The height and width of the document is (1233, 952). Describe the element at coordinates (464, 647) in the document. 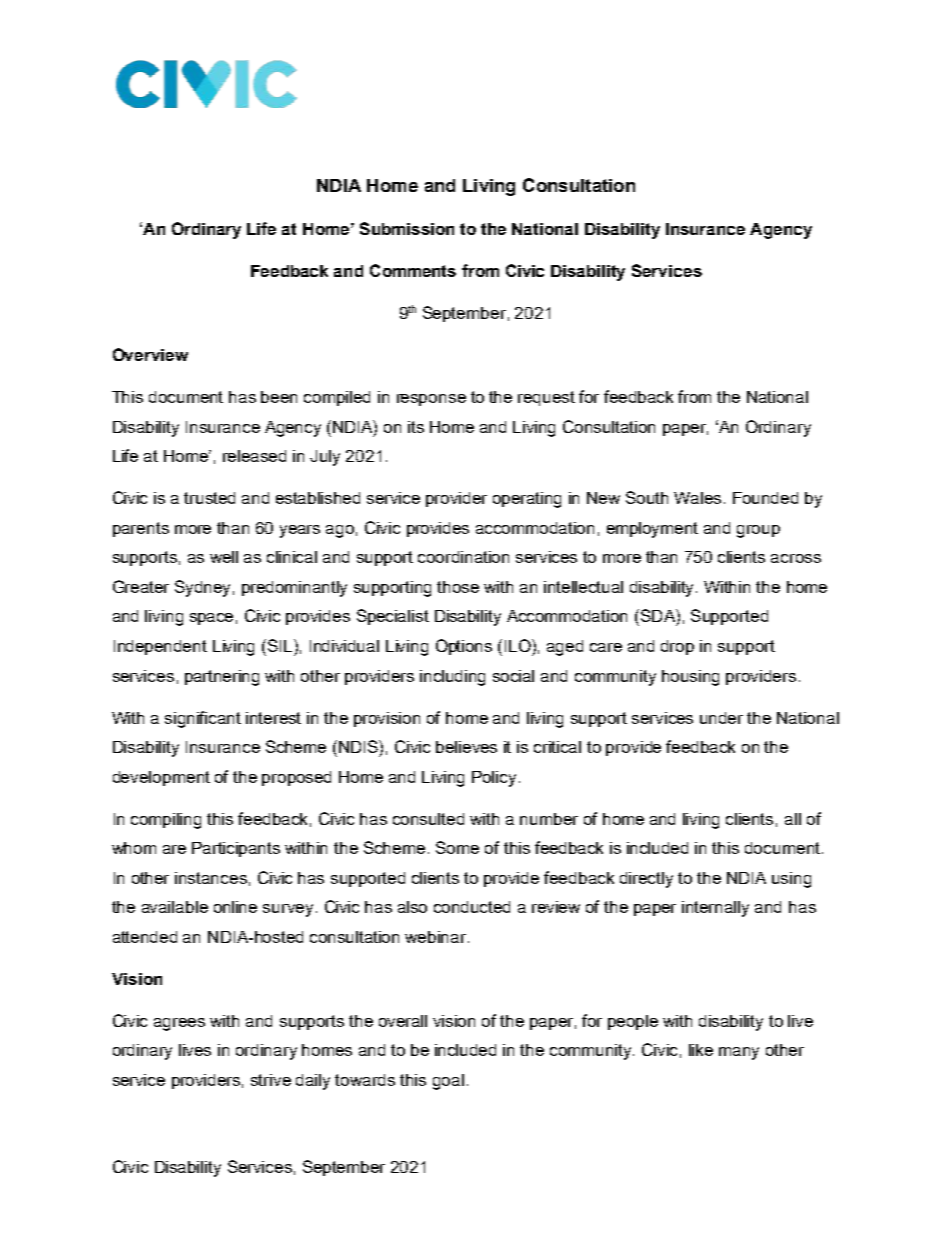

I see `Options` at that location.
